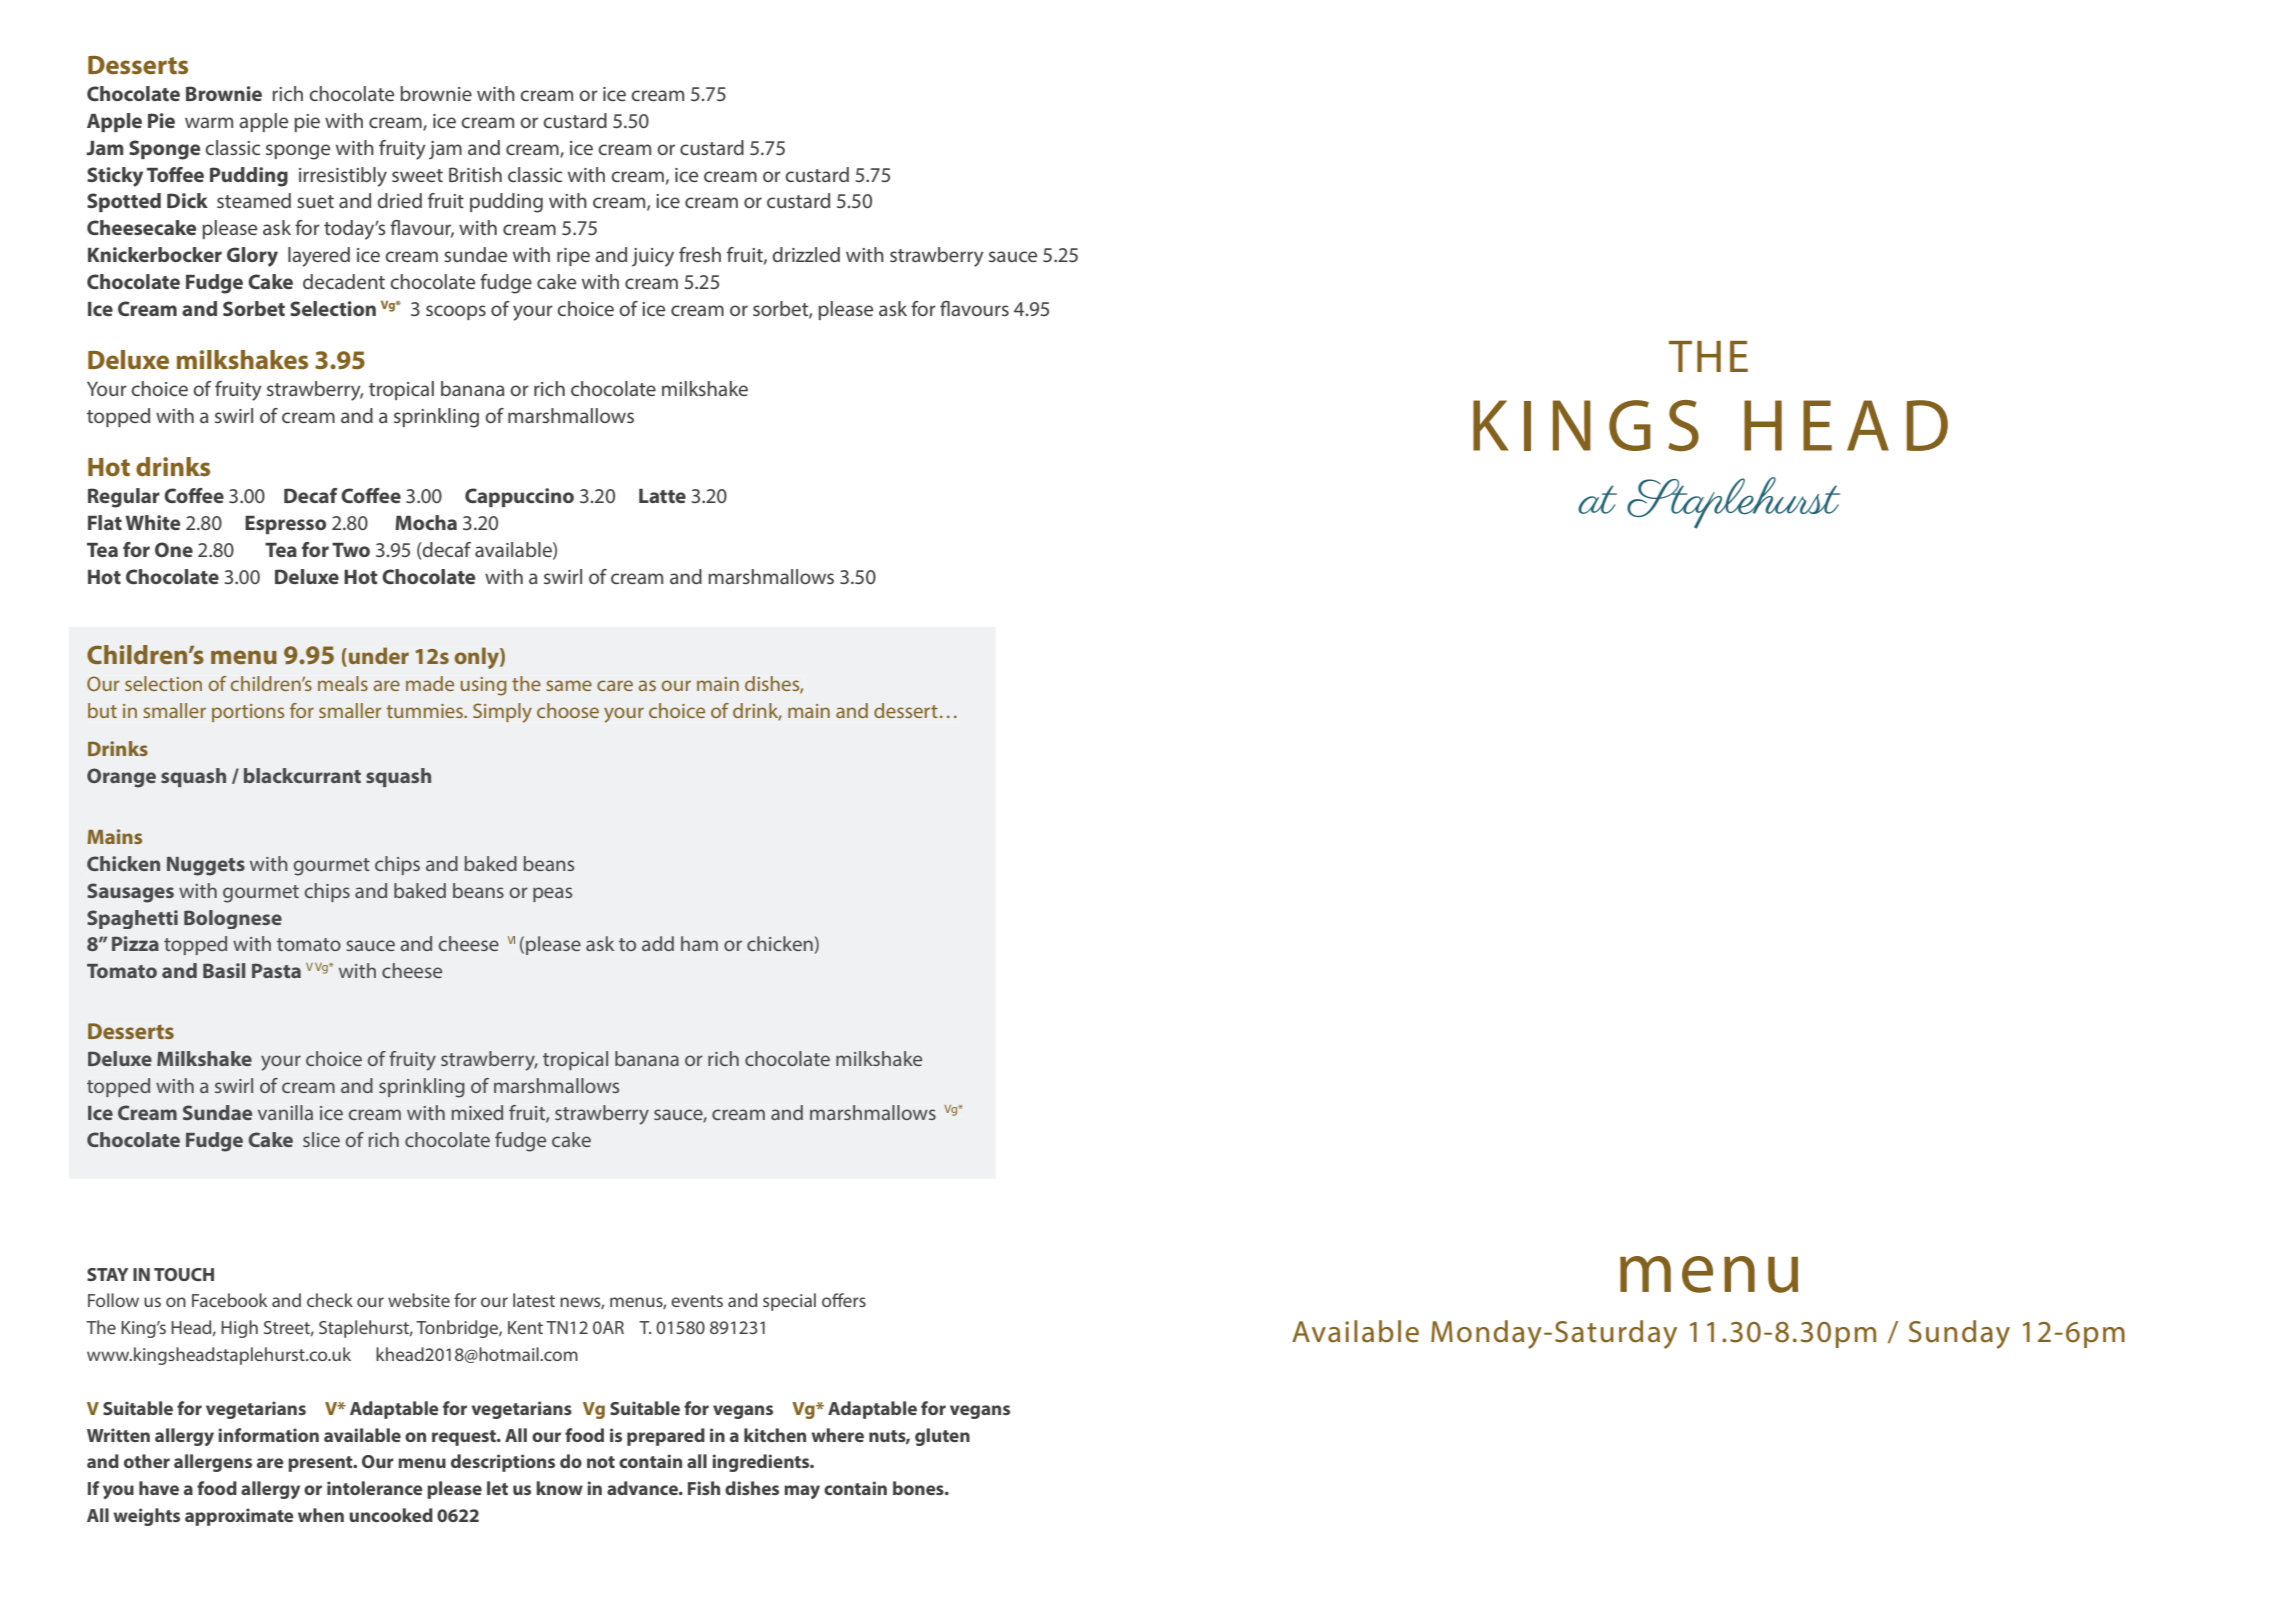 The image size is (2279, 1612). I want to click on drizzled, so click(806, 254).
